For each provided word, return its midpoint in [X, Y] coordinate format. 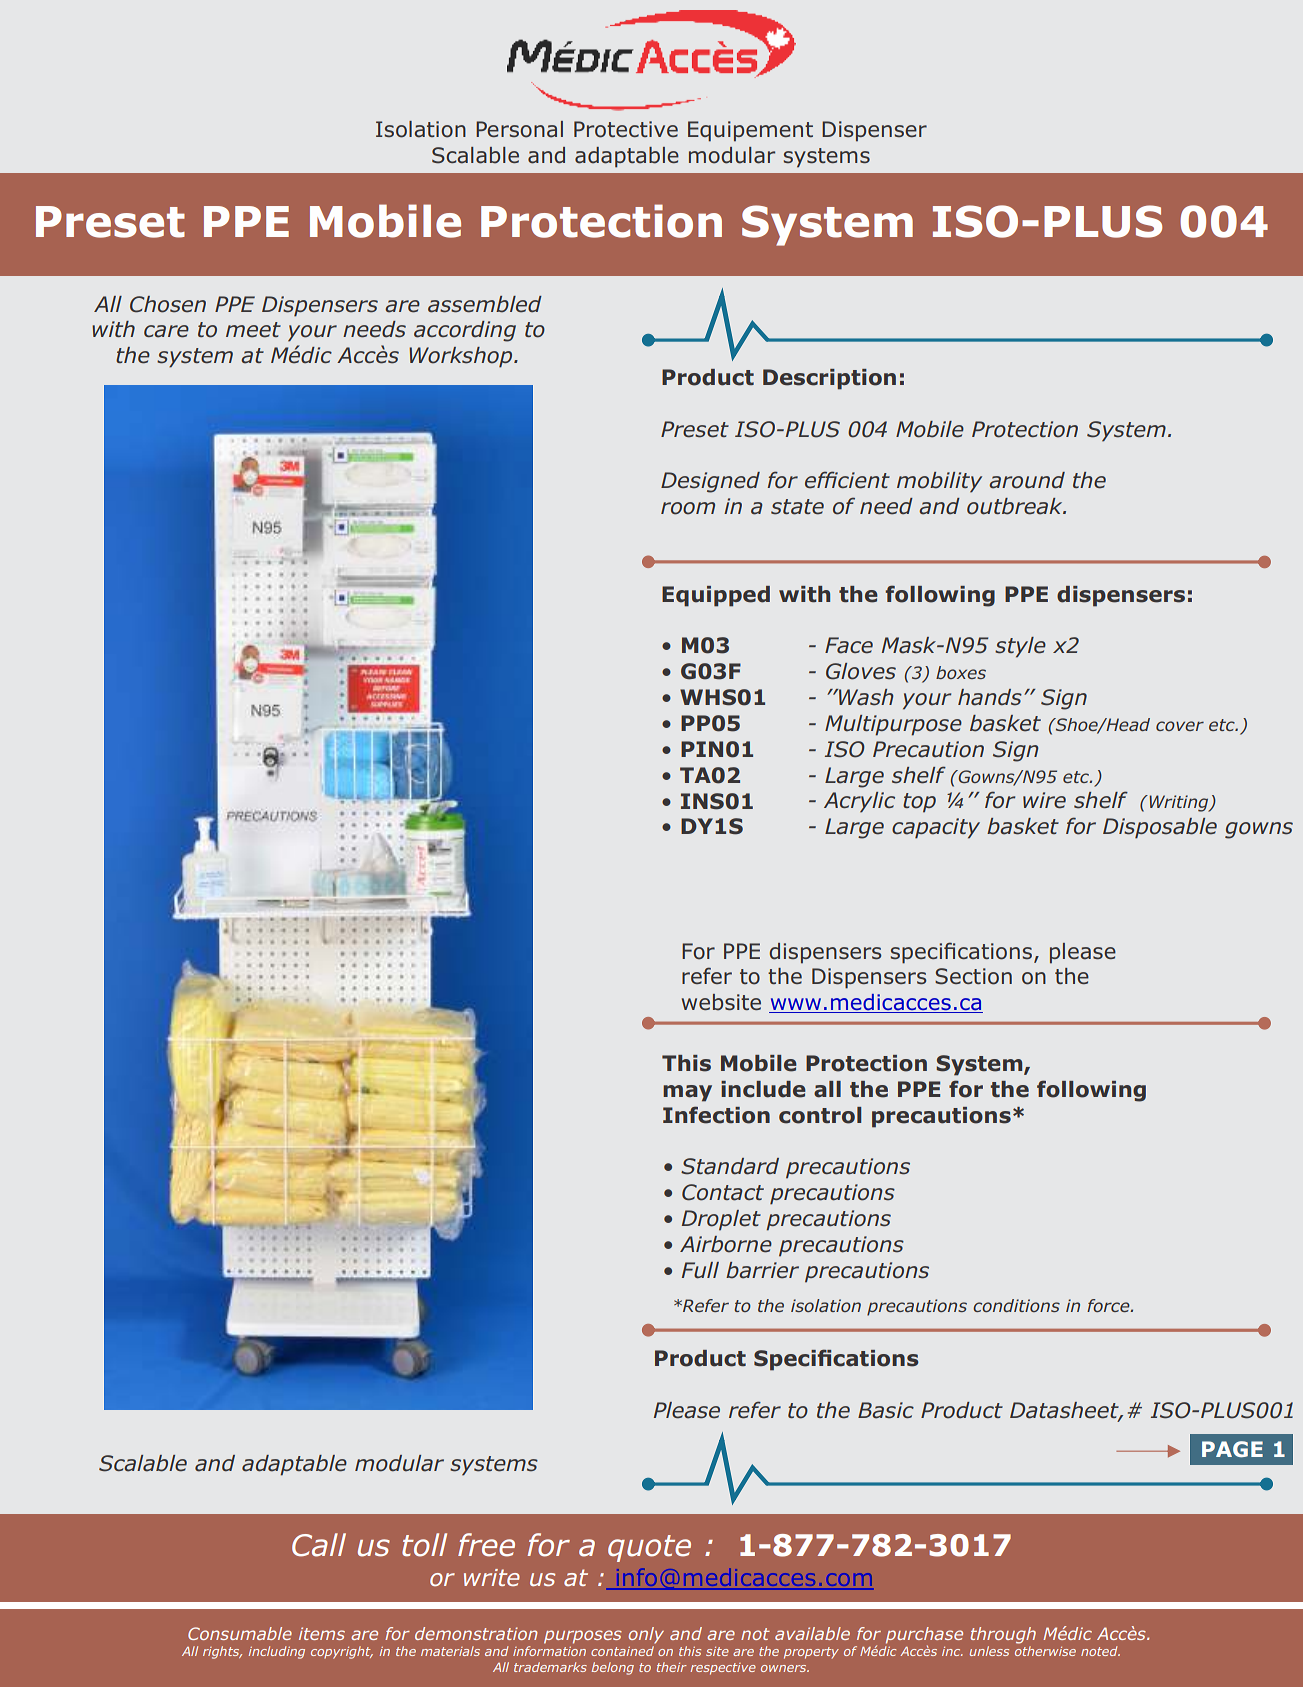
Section [973, 976]
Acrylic [859, 802]
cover [1180, 726]
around [1027, 480]
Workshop [462, 357]
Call [319, 1545]
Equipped [716, 596]
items [322, 1633]
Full [700, 1270]
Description [829, 379]
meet [253, 330]
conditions [1016, 1305]
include [763, 1089]
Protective [626, 129]
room [688, 508]
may [687, 1093]
